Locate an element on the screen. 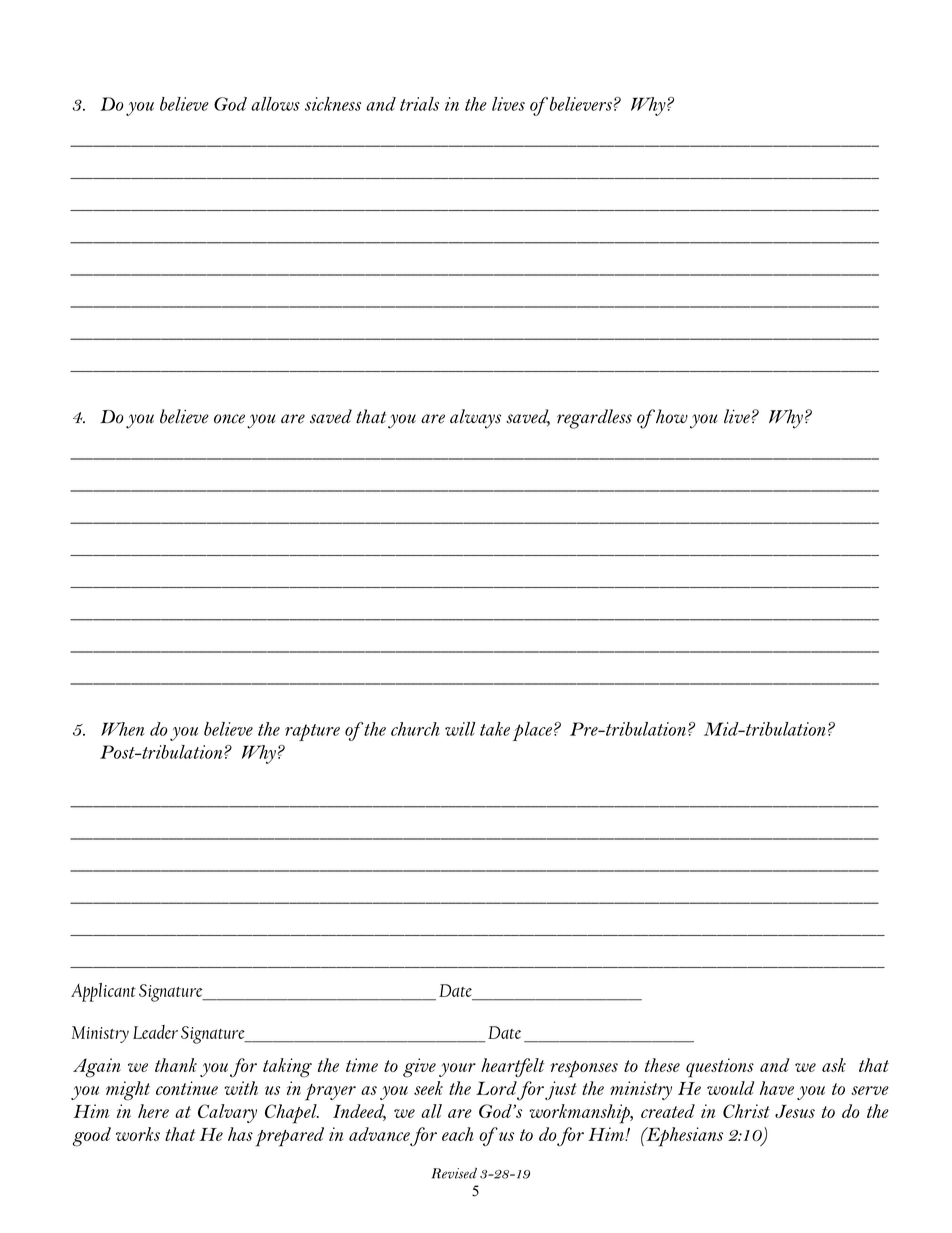 The height and width of the screenshot is (1233, 952). will is located at coordinates (460, 729).
